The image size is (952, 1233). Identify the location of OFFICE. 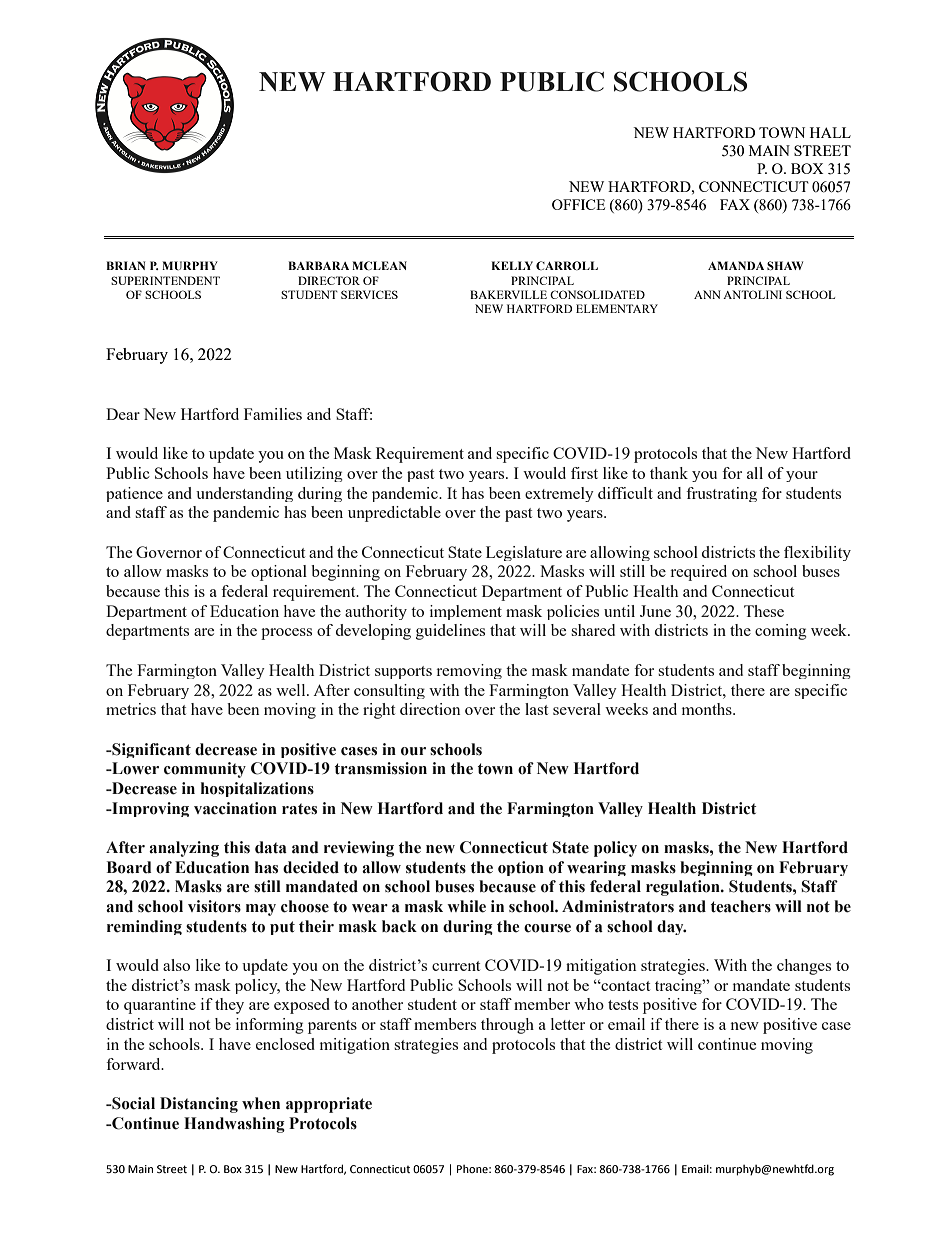
(578, 204).
